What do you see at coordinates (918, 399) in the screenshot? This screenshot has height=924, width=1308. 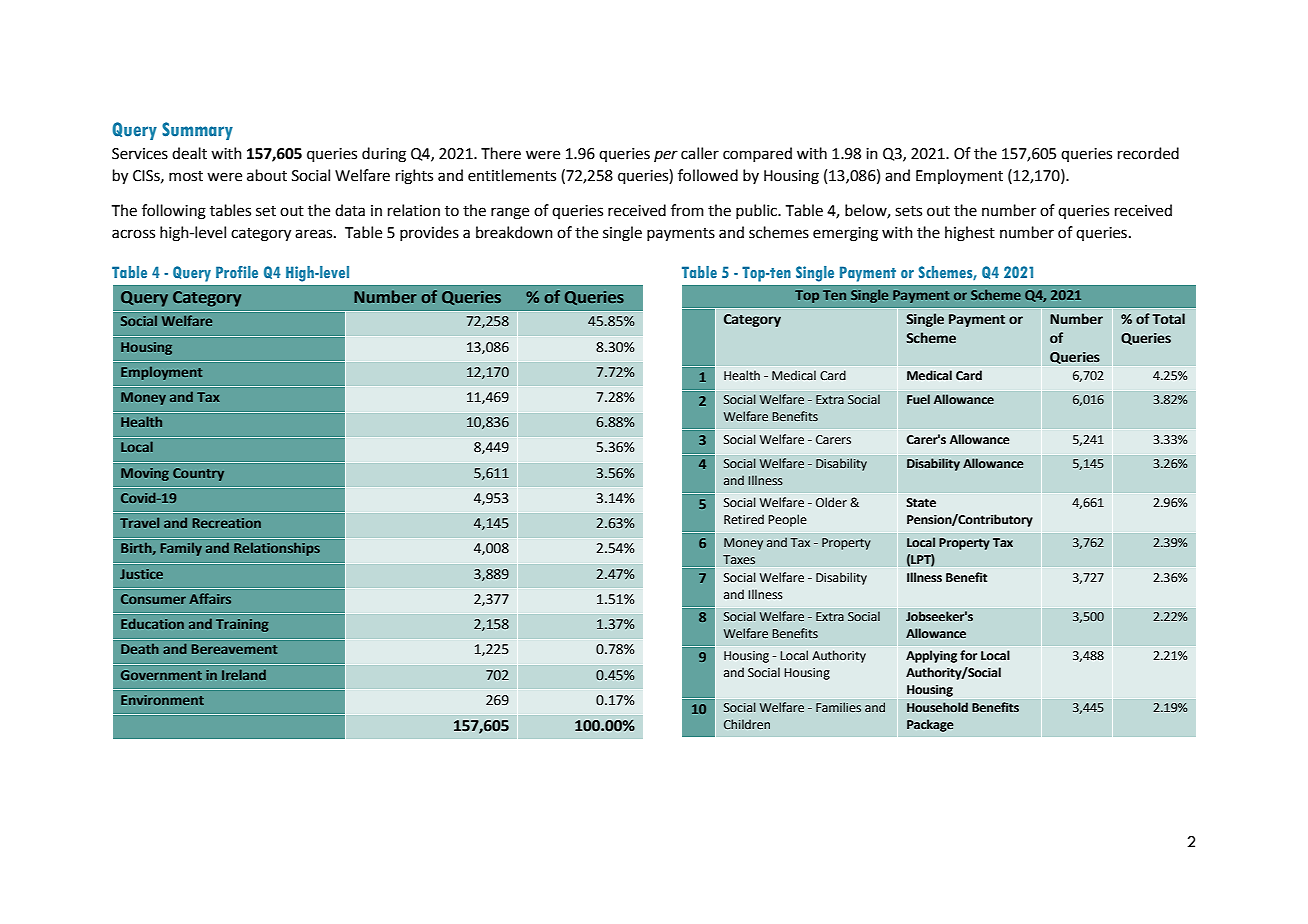 I see `Fuel` at bounding box center [918, 399].
